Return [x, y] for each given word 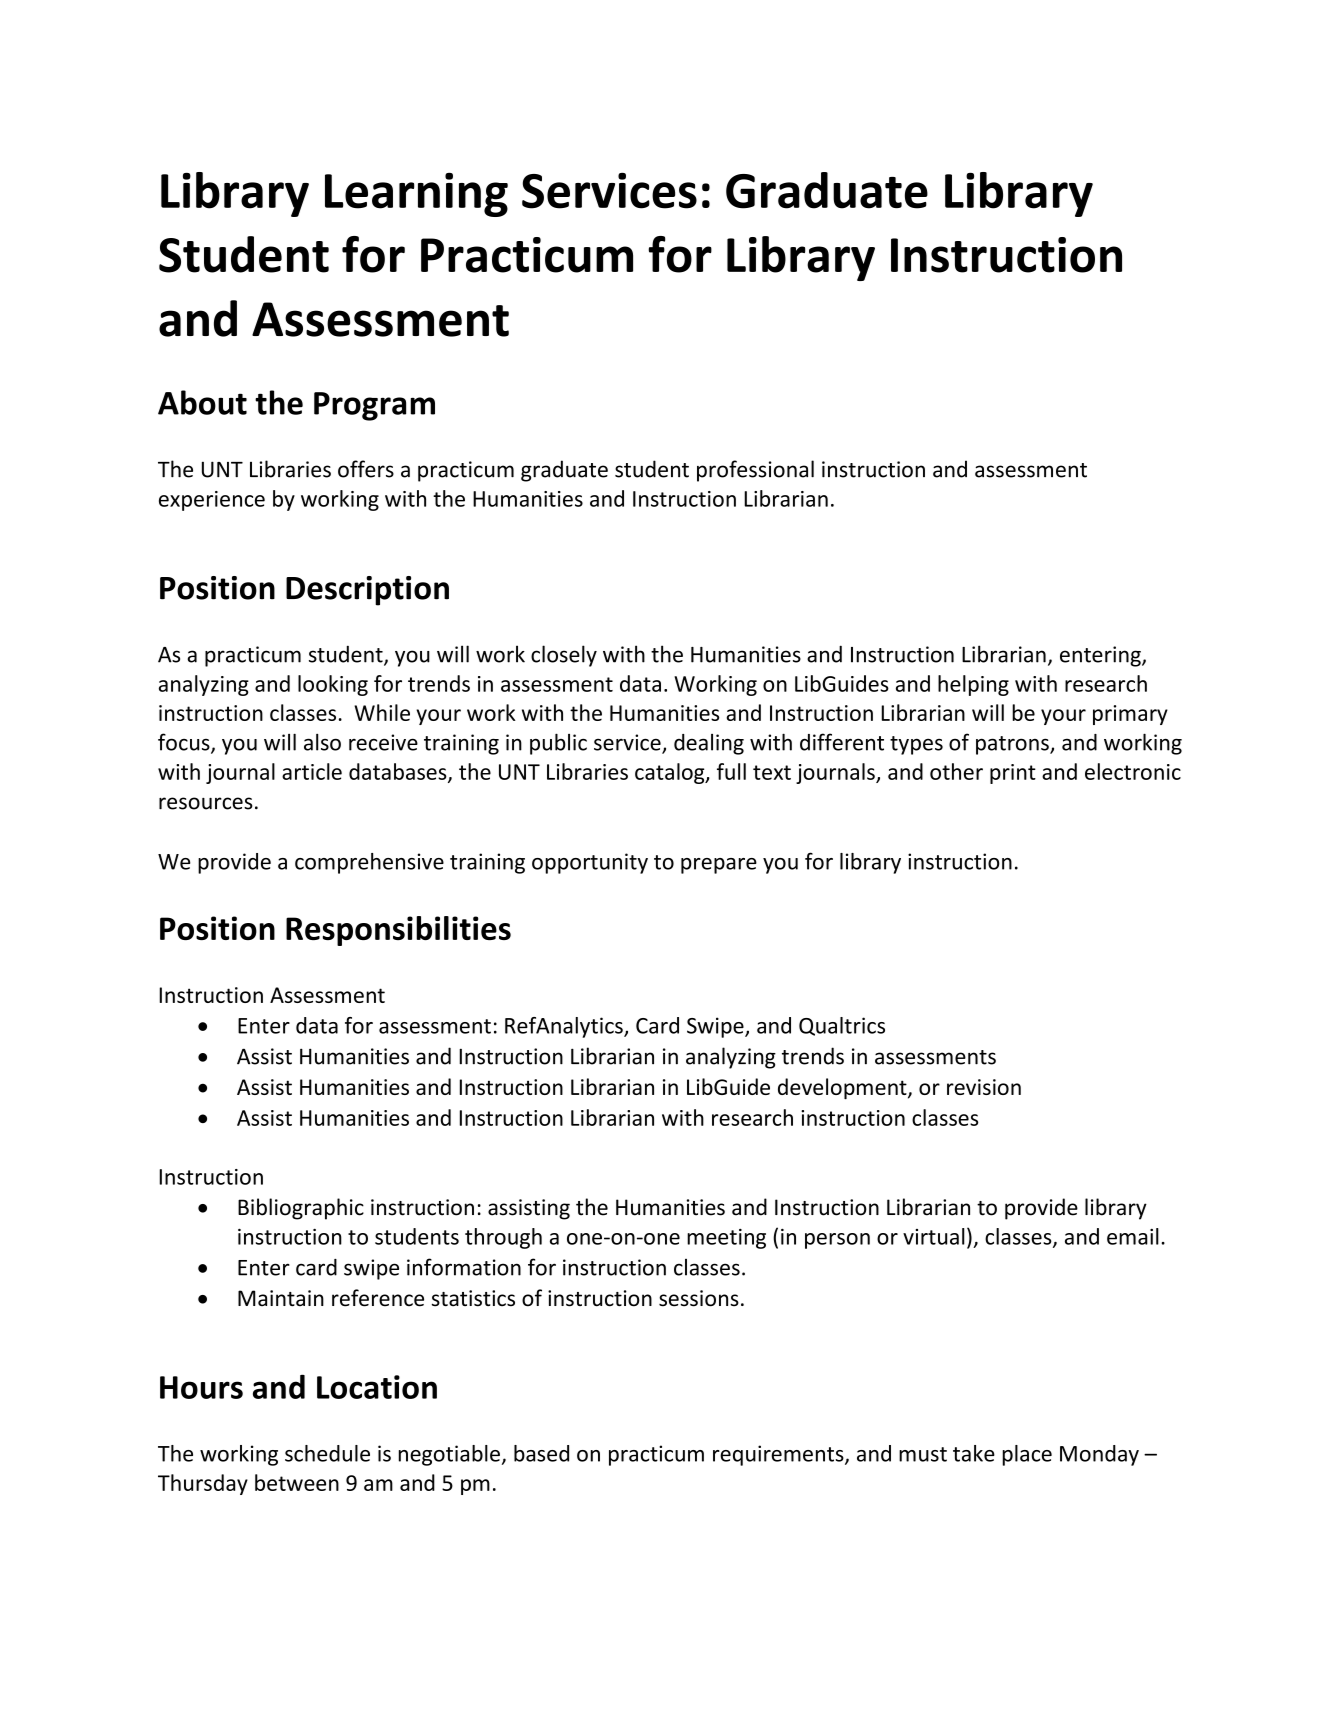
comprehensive [369, 863]
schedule [327, 1453]
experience [212, 501]
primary [1130, 715]
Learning [416, 195]
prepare [719, 866]
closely [564, 656]
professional [755, 471]
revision [984, 1087]
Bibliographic [301, 1209]
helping [973, 685]
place [1027, 1455]
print [1013, 774]
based [541, 1453]
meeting [726, 1239]
